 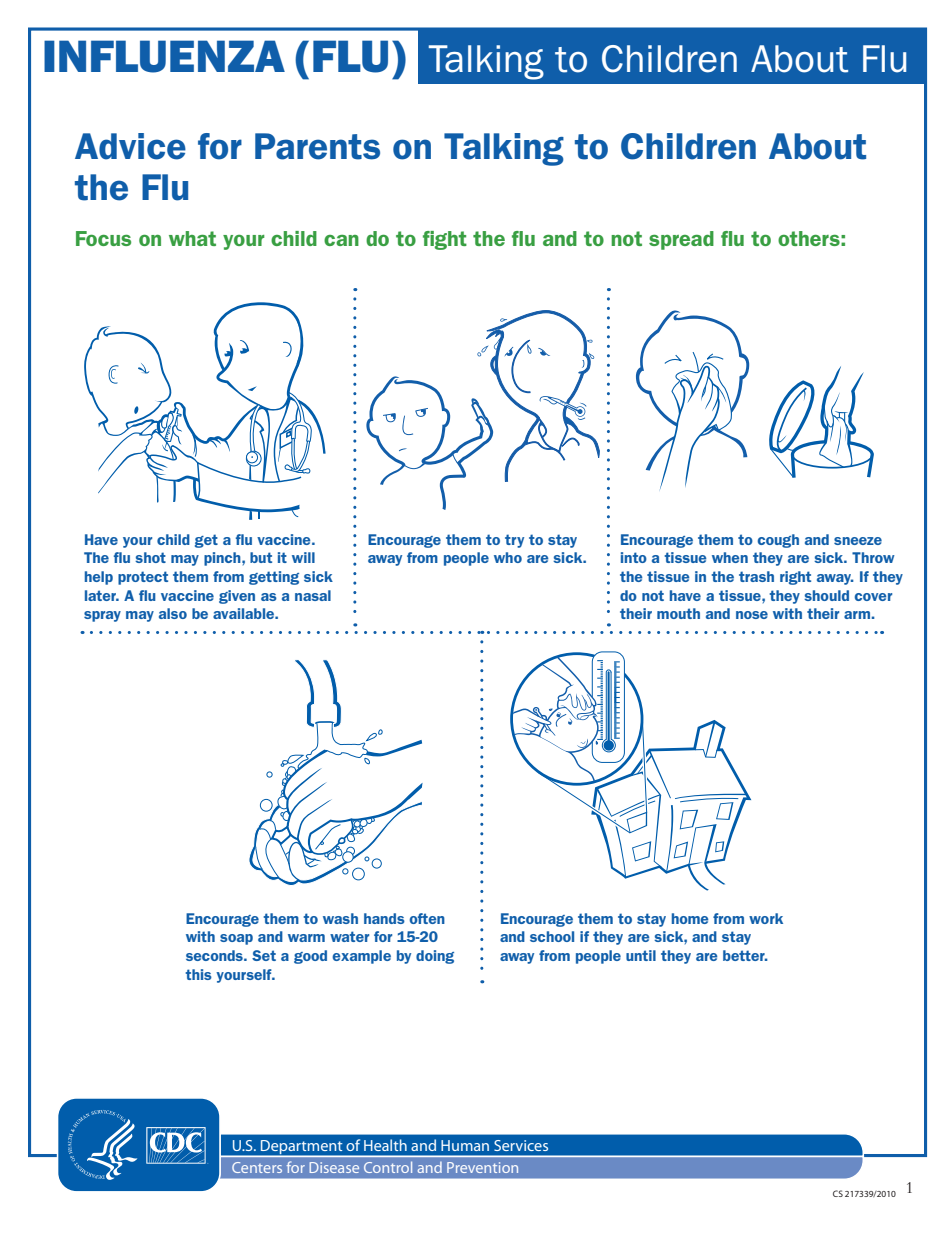 I want to click on spread, so click(x=681, y=240).
